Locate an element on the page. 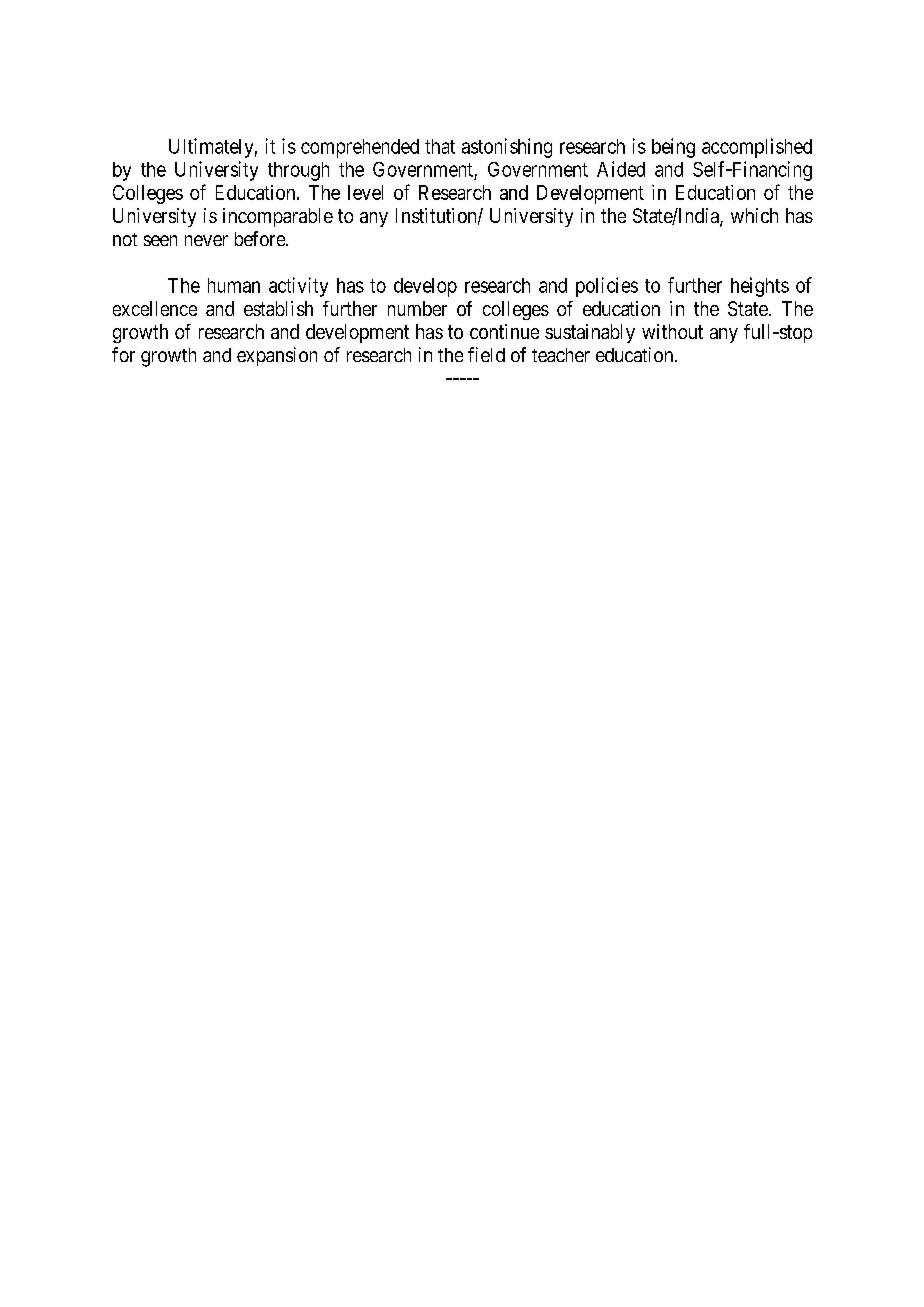 This document has width=924, height=1307. before is located at coordinates (261, 238).
